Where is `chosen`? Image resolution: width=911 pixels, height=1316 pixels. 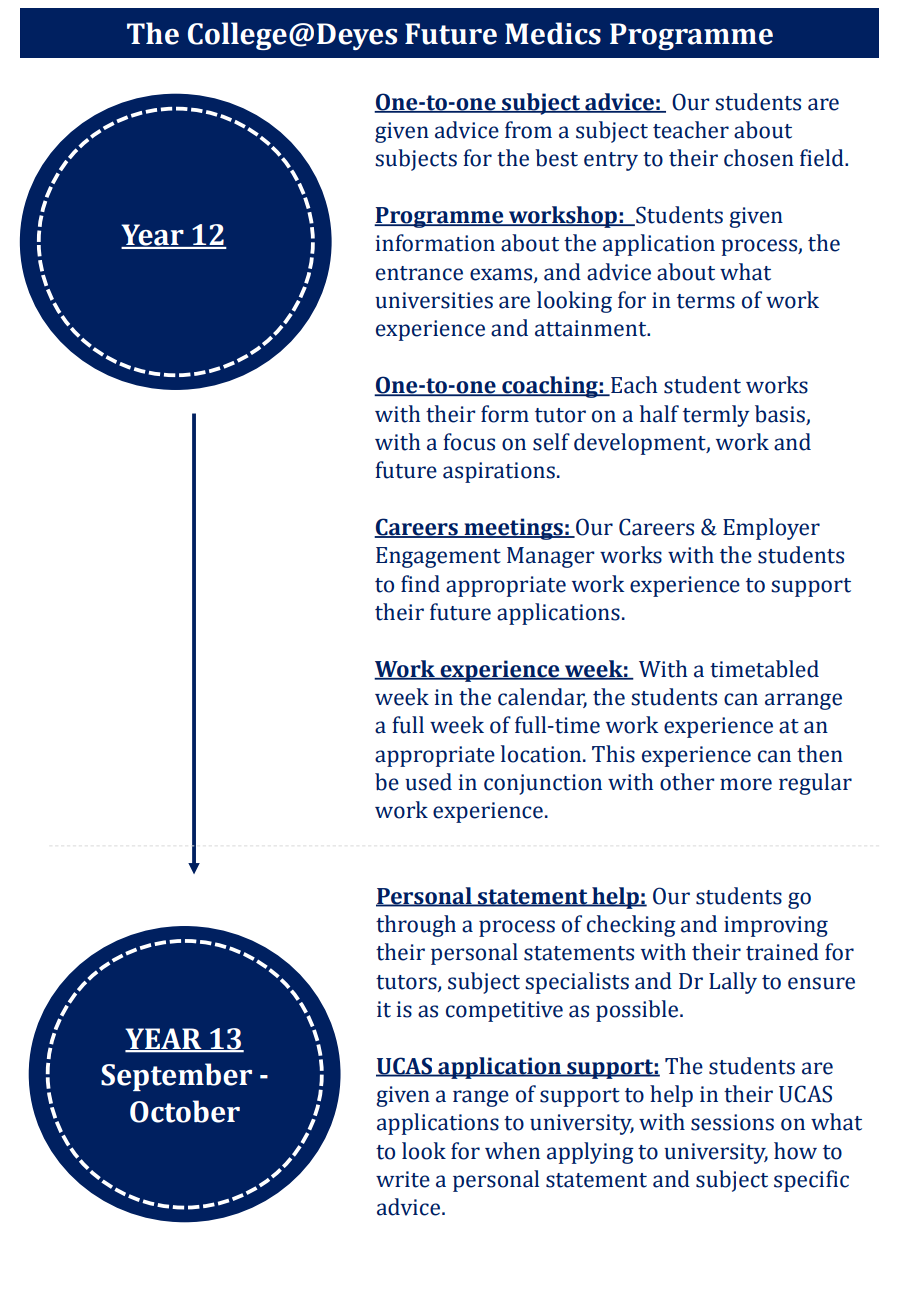 chosen is located at coordinates (759, 158).
